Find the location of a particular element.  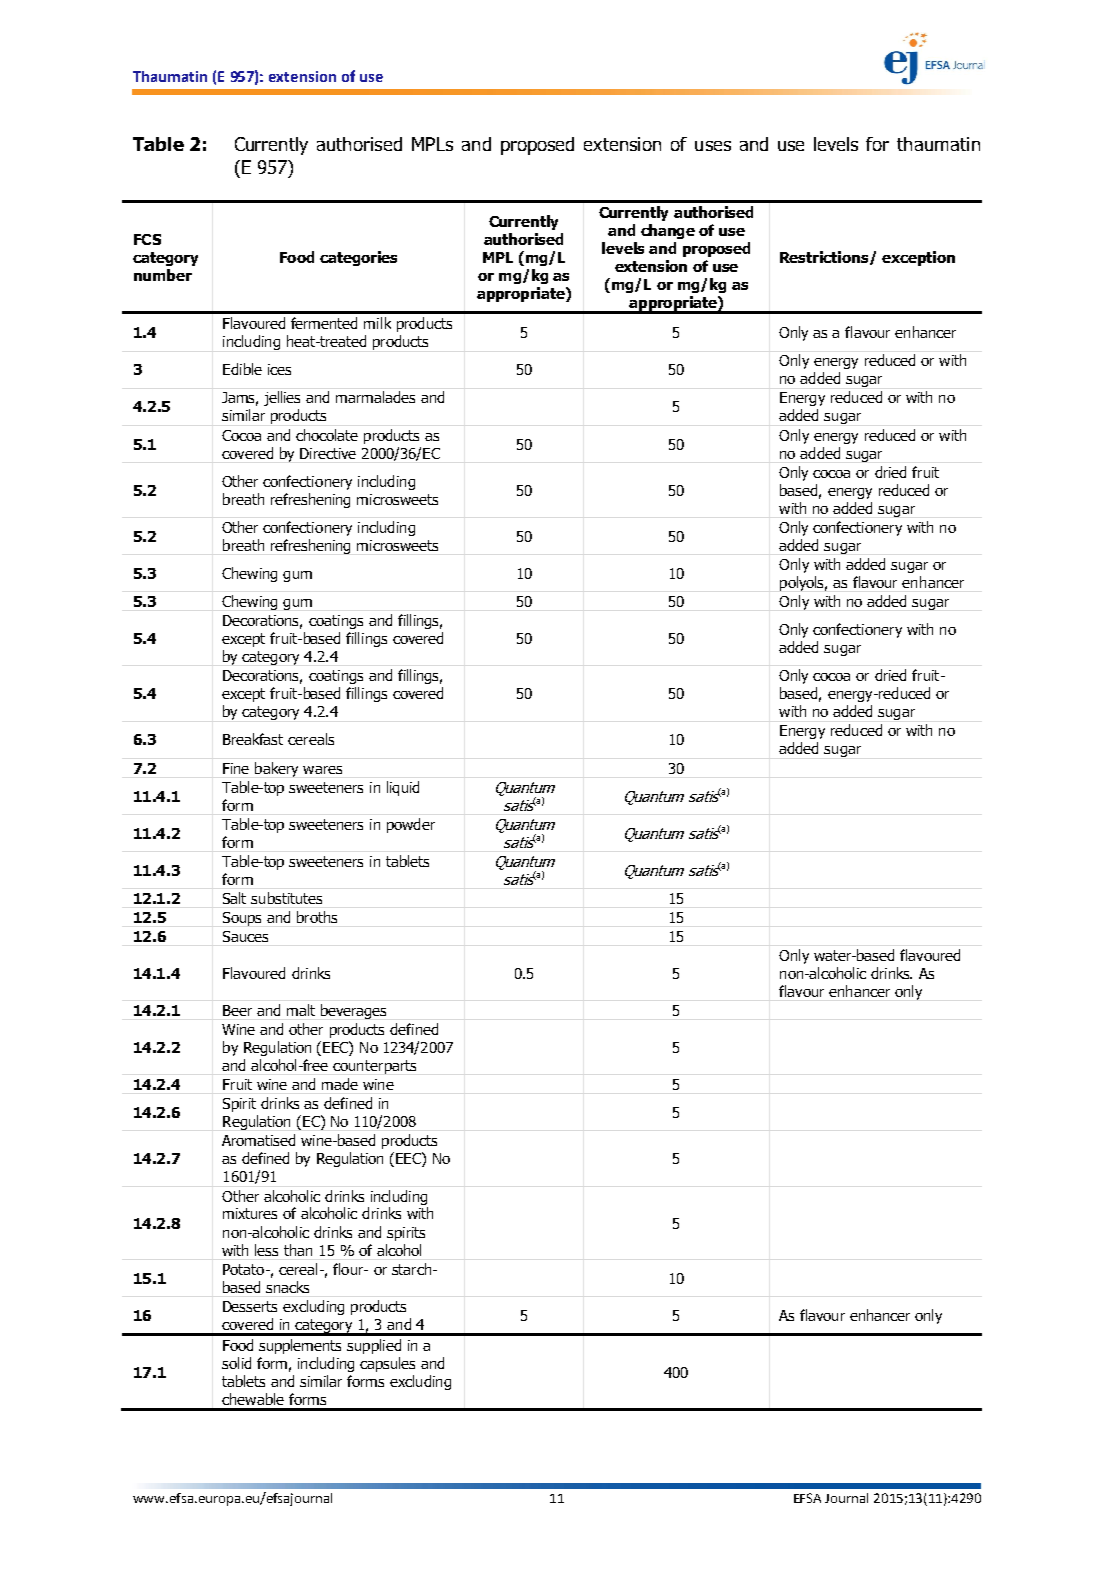

powder is located at coordinates (411, 825).
